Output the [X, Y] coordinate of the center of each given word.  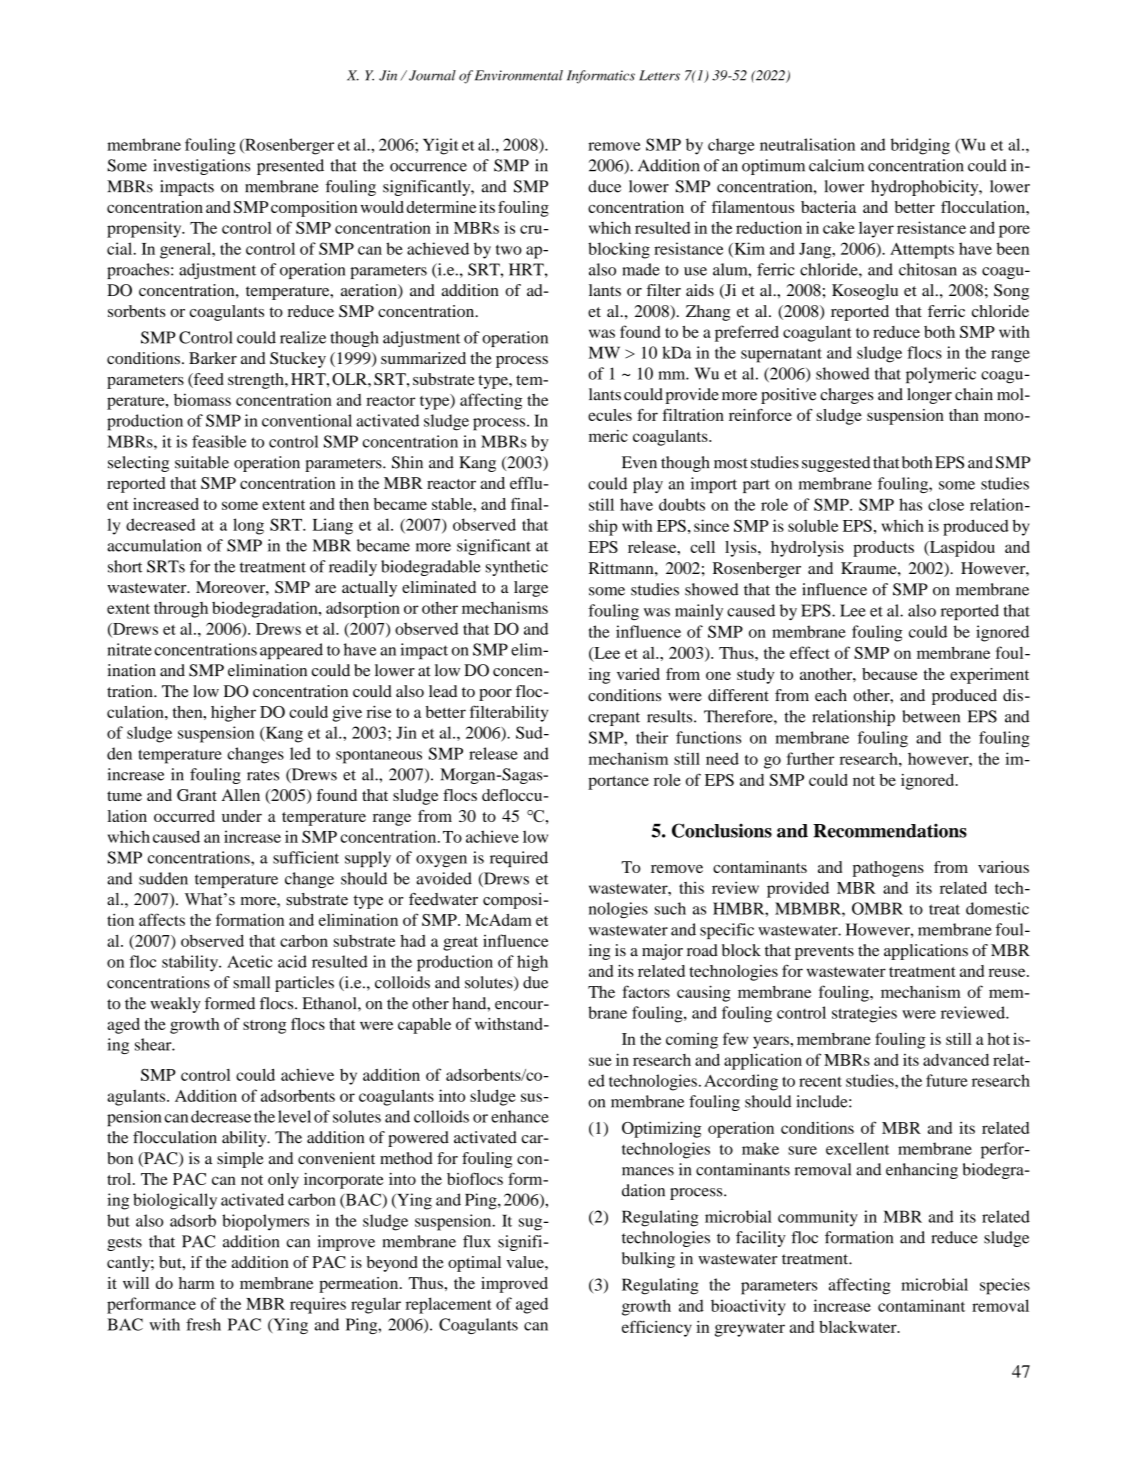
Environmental [519, 75]
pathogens [888, 869]
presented [290, 167]
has [910, 504]
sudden [163, 878]
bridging [920, 146]
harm [197, 1283]
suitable [202, 462]
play [648, 485]
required [519, 859]
